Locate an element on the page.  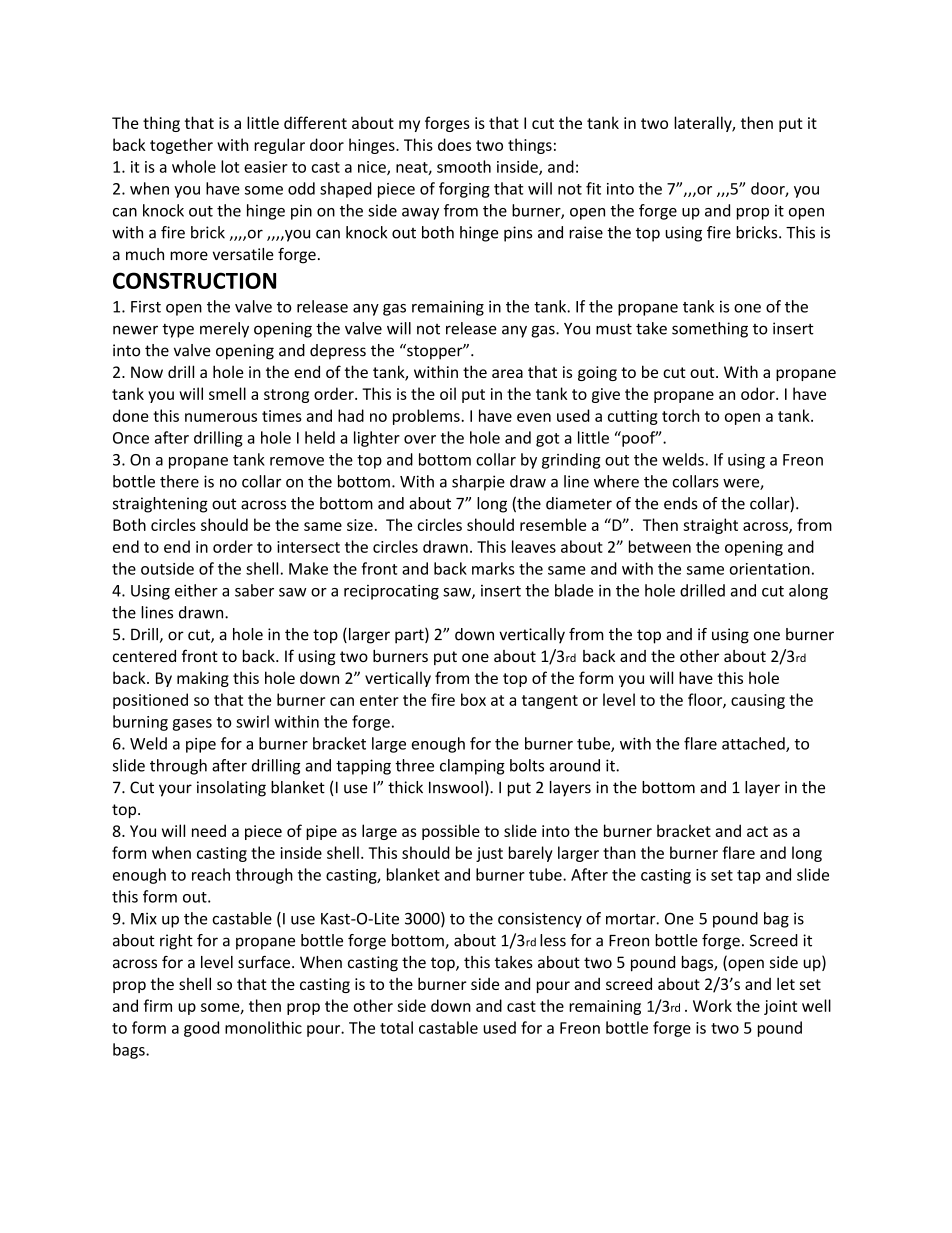
total is located at coordinates (396, 1027).
